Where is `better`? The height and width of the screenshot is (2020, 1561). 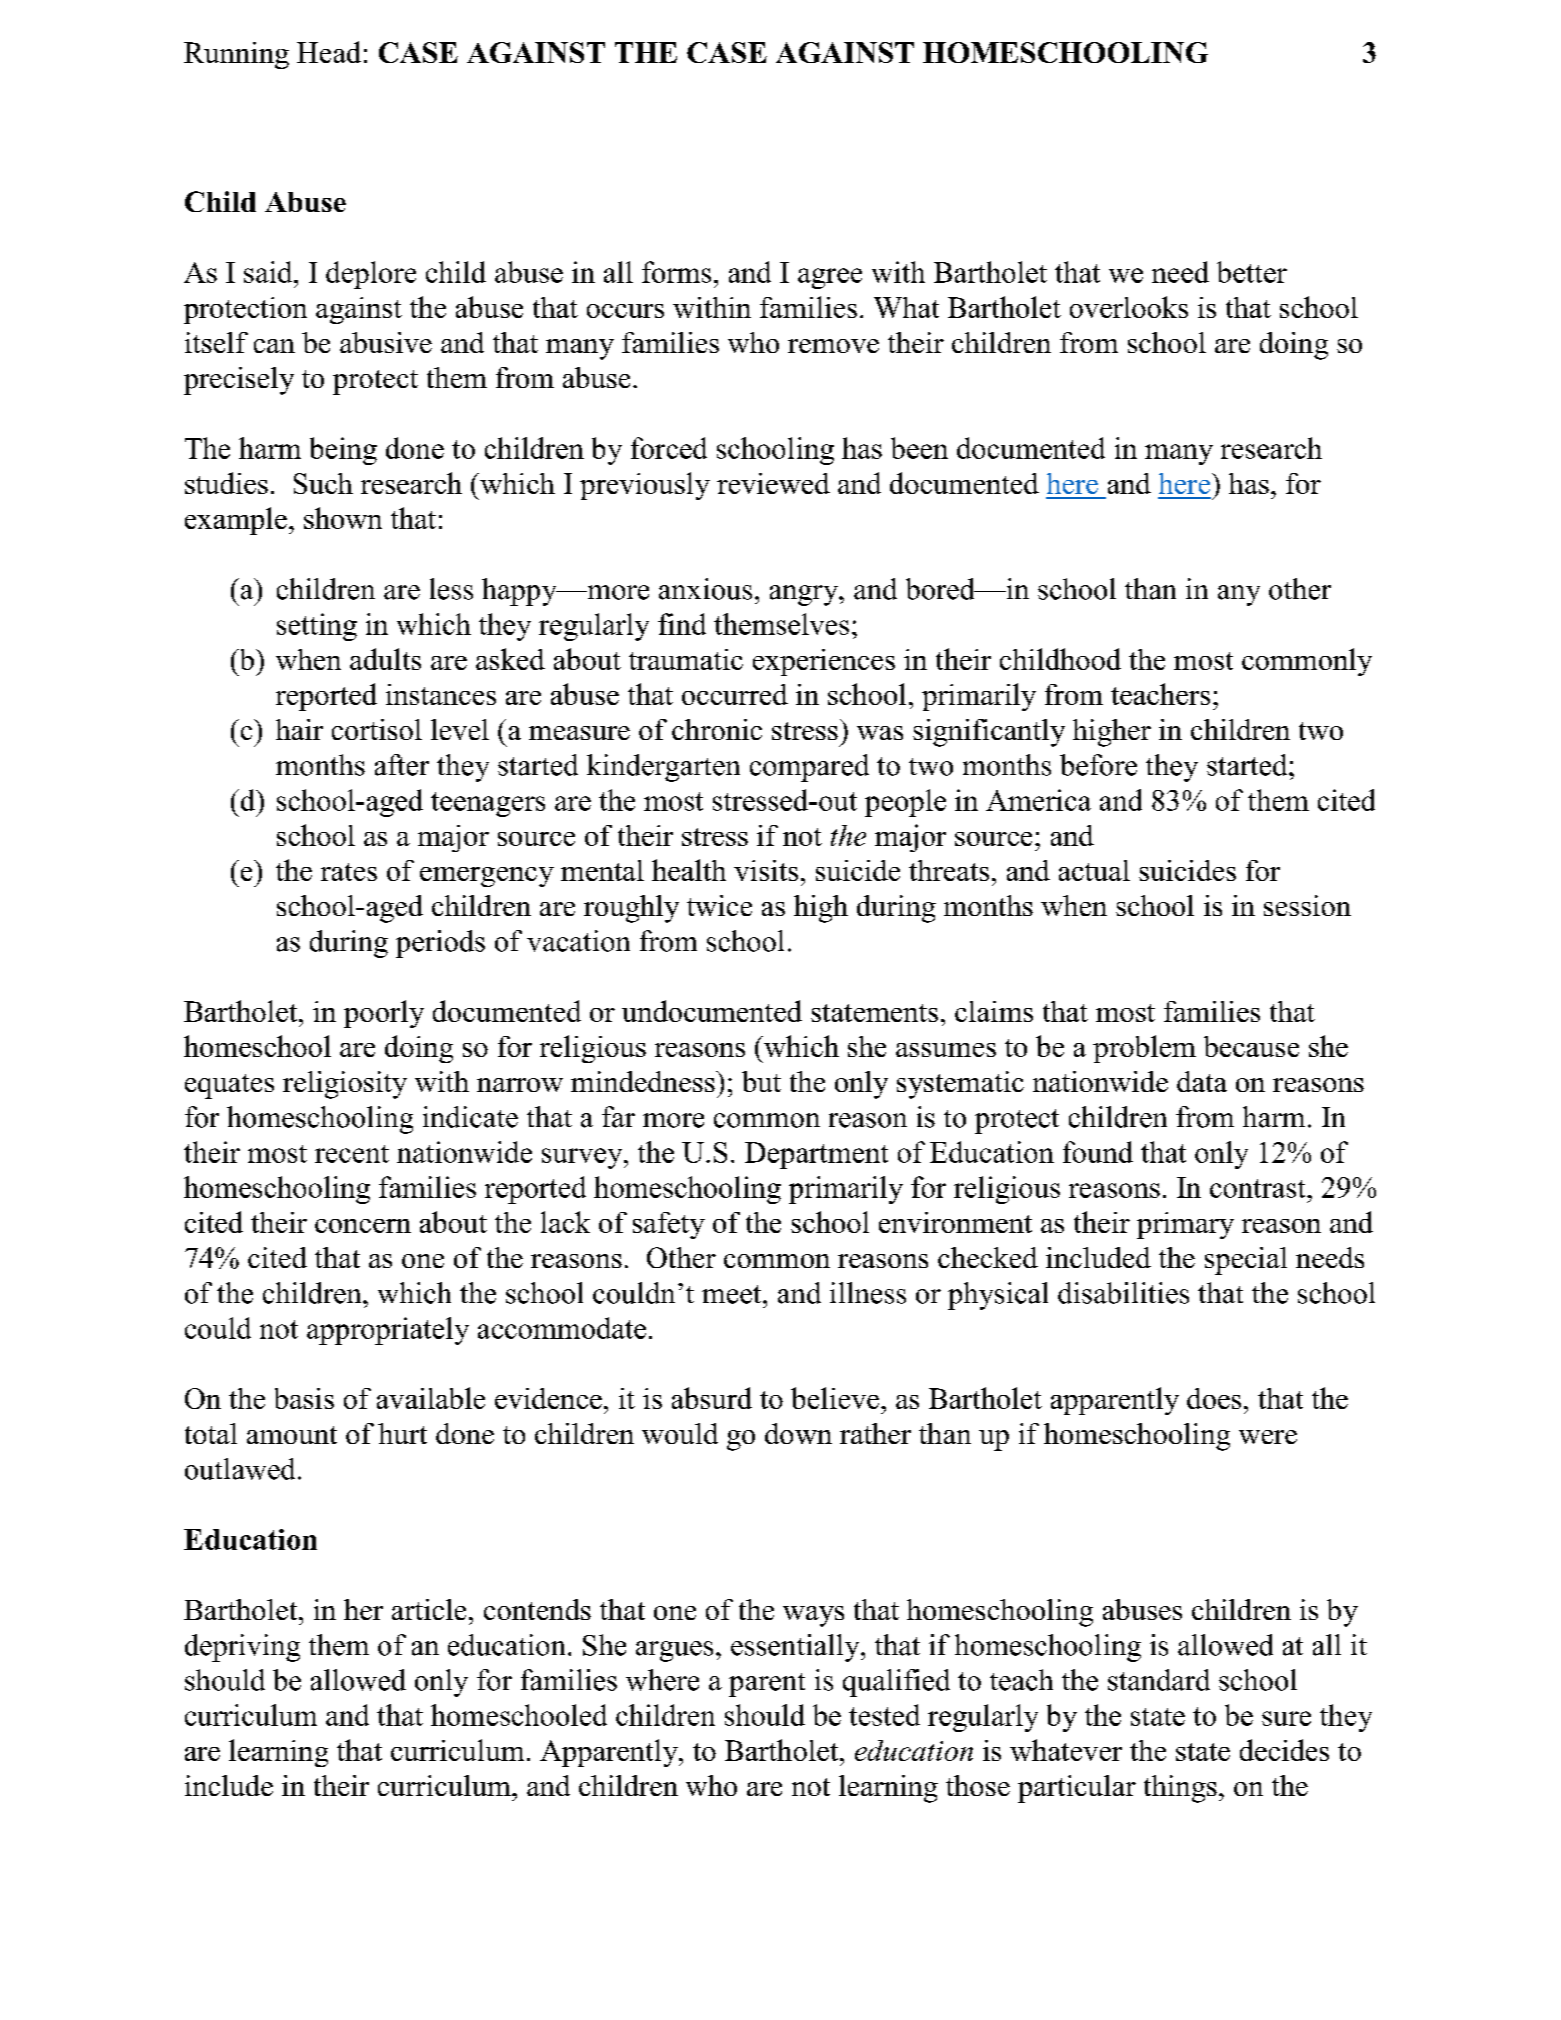 better is located at coordinates (1252, 272).
